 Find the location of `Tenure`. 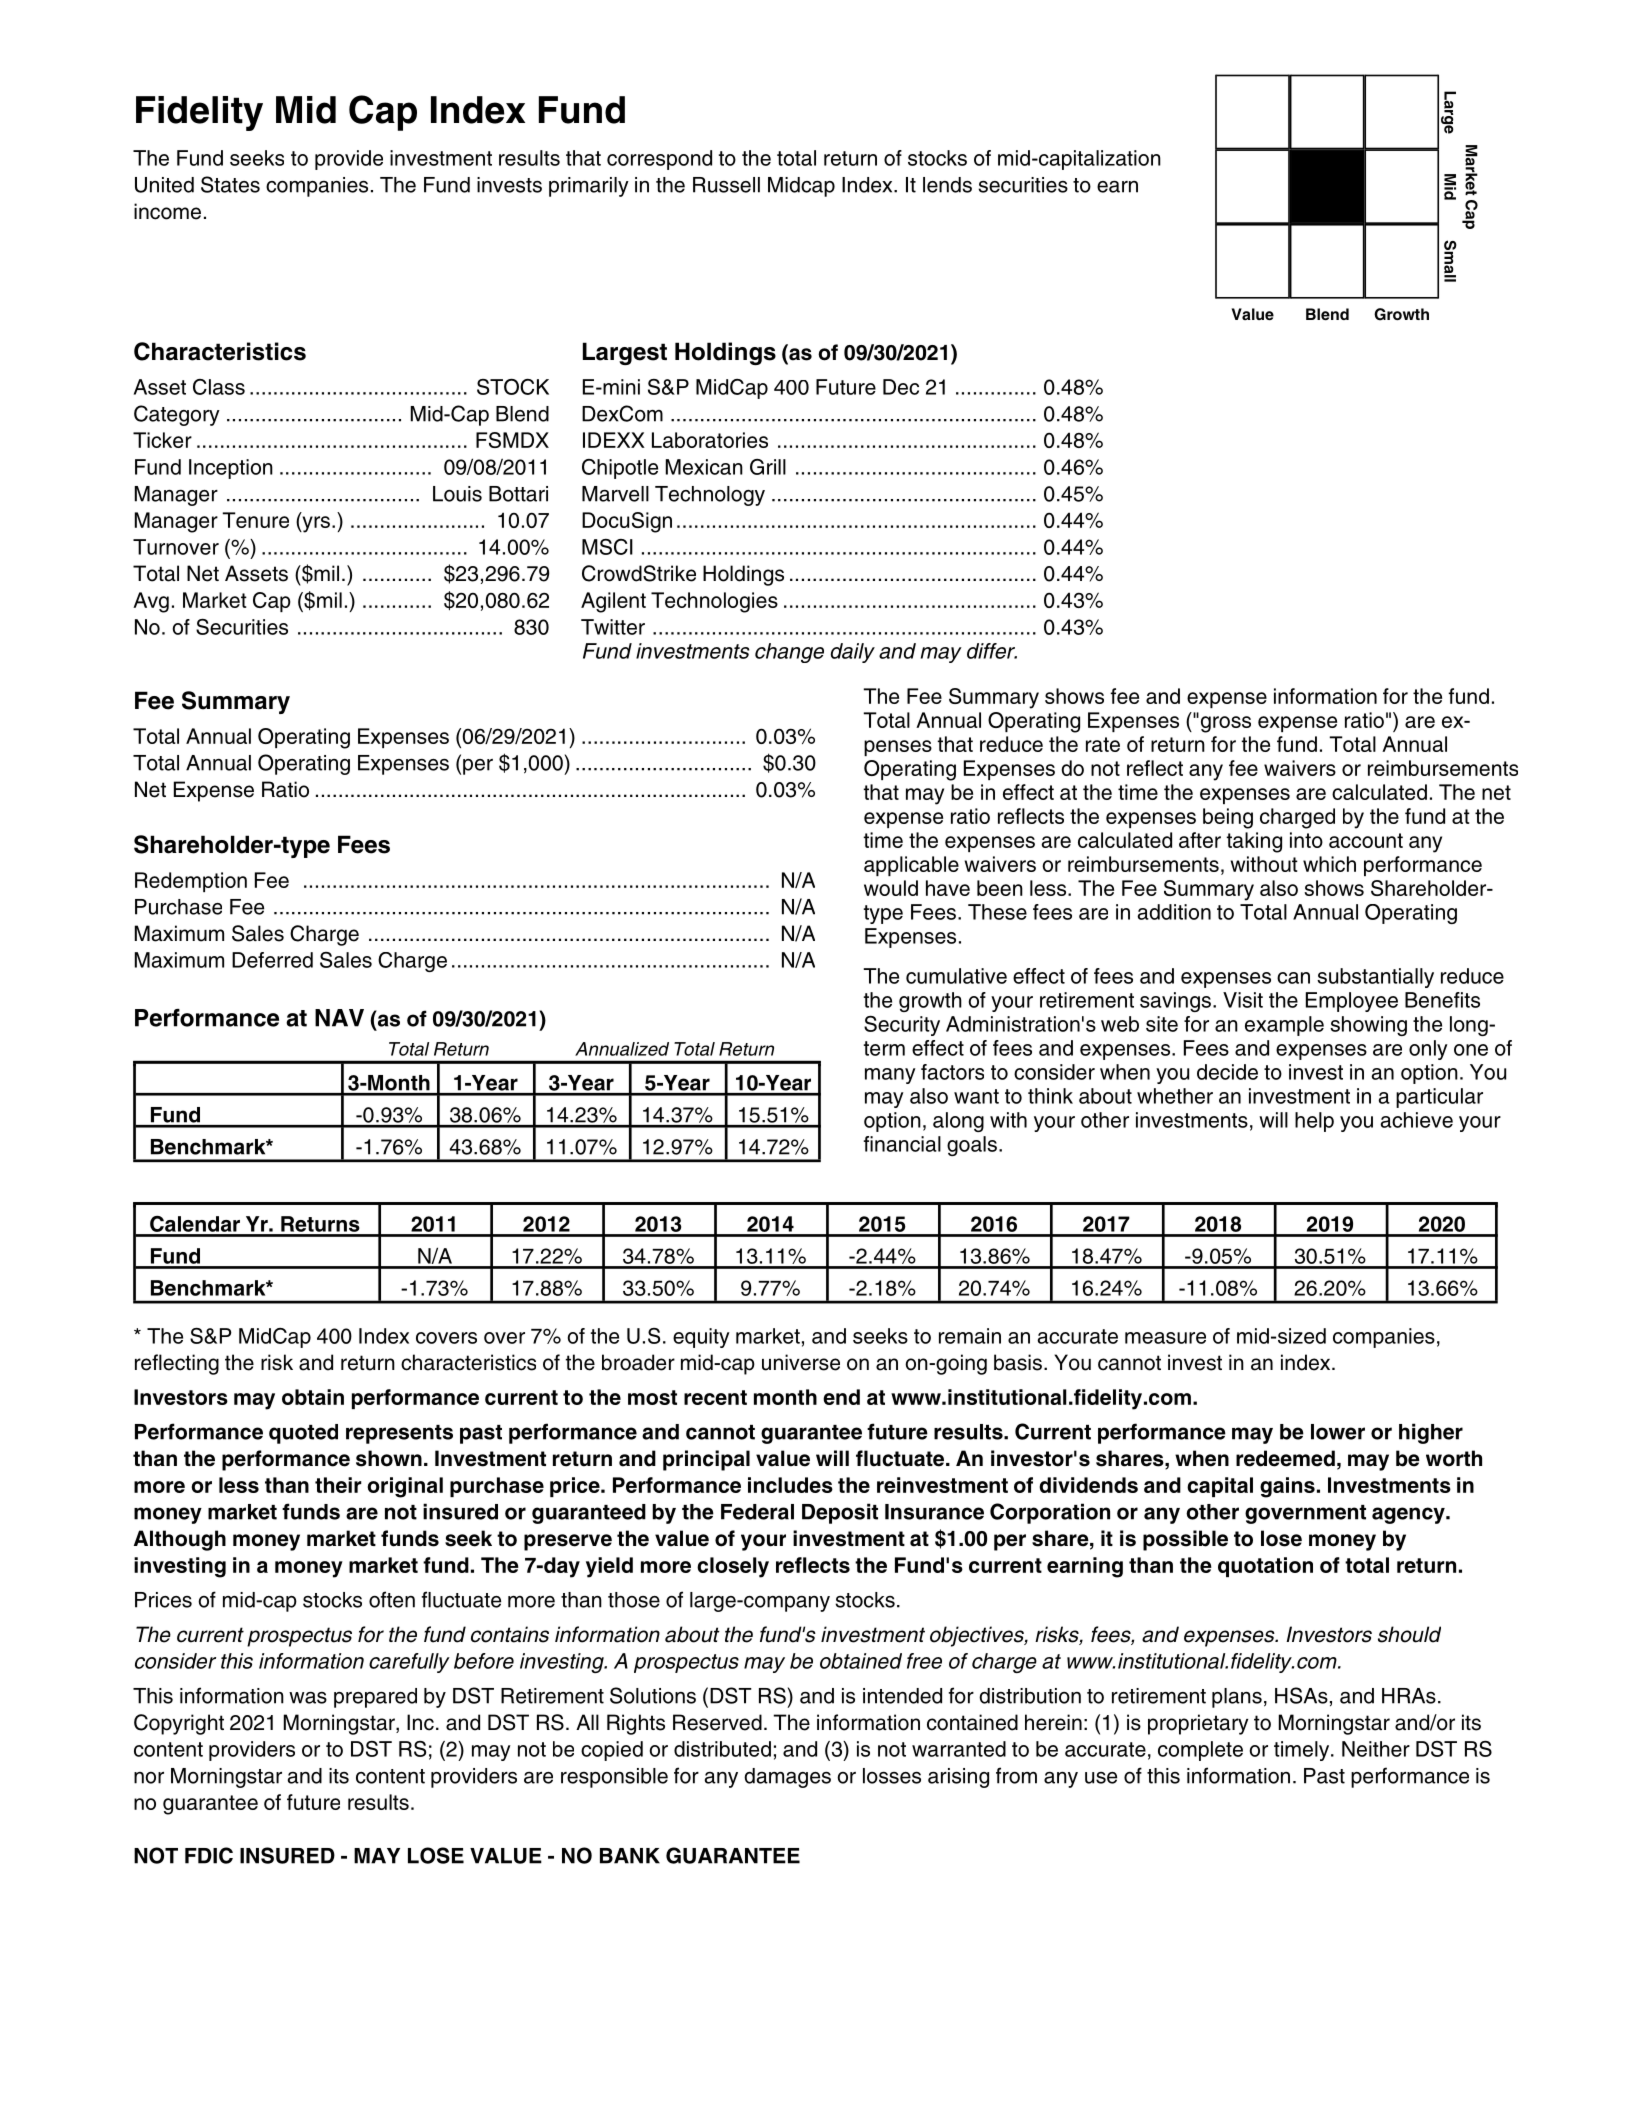

Tenure is located at coordinates (255, 520).
